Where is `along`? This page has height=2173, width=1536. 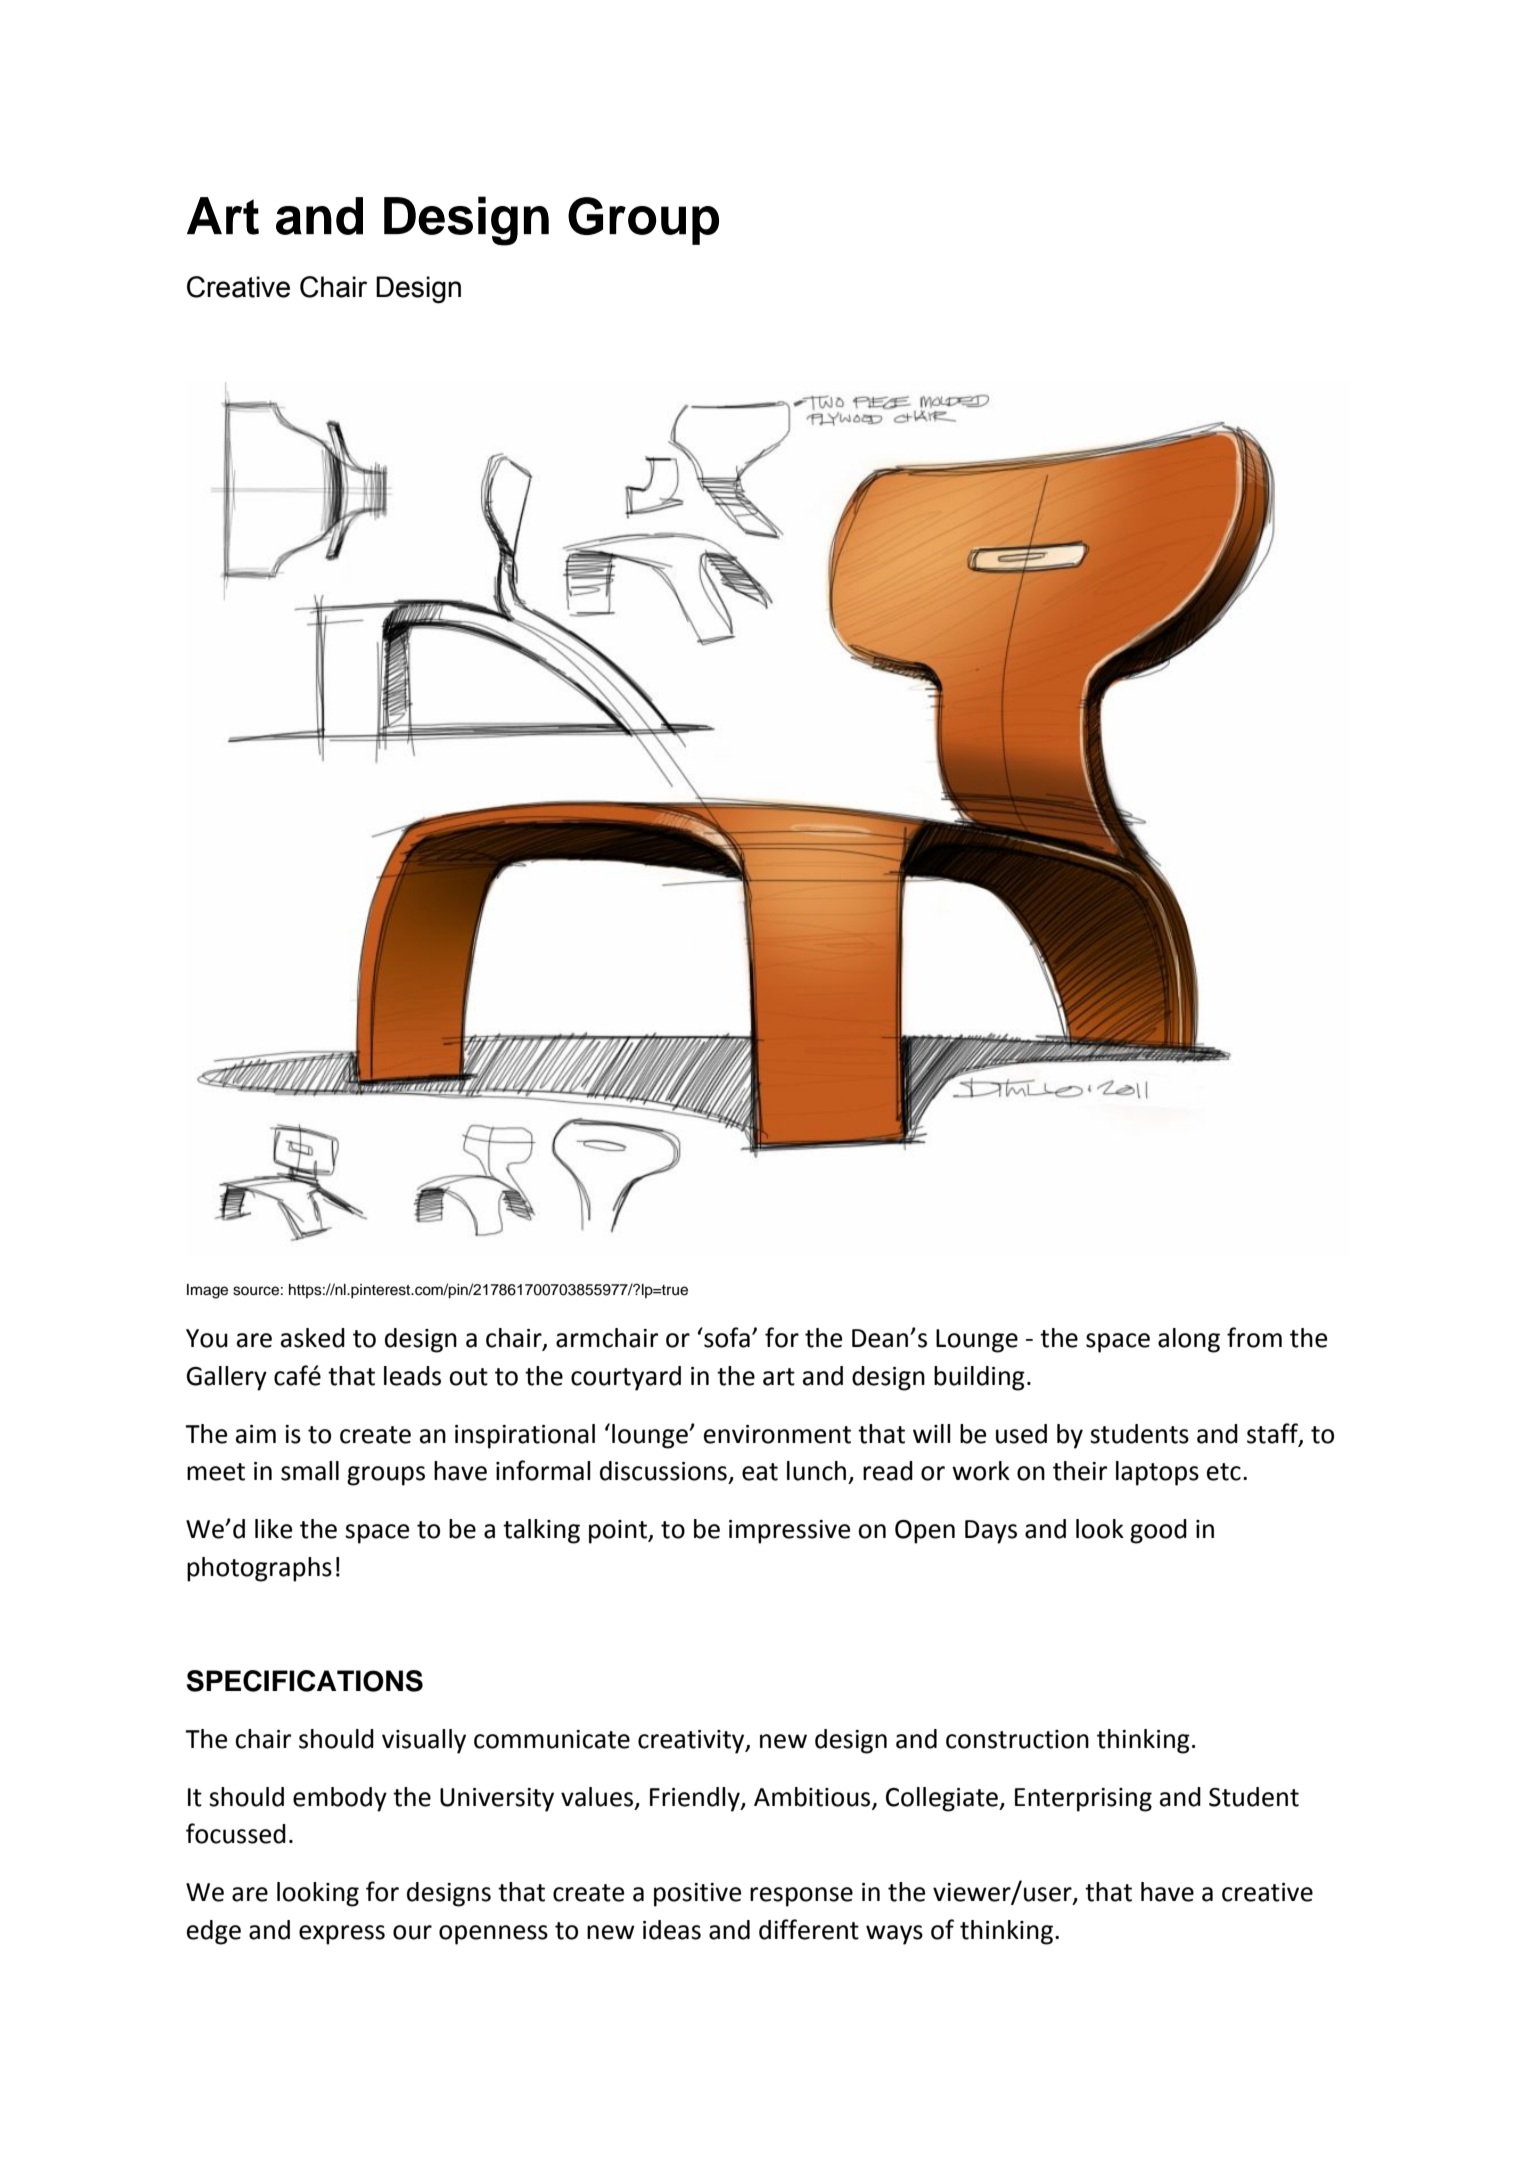 along is located at coordinates (1189, 1340).
